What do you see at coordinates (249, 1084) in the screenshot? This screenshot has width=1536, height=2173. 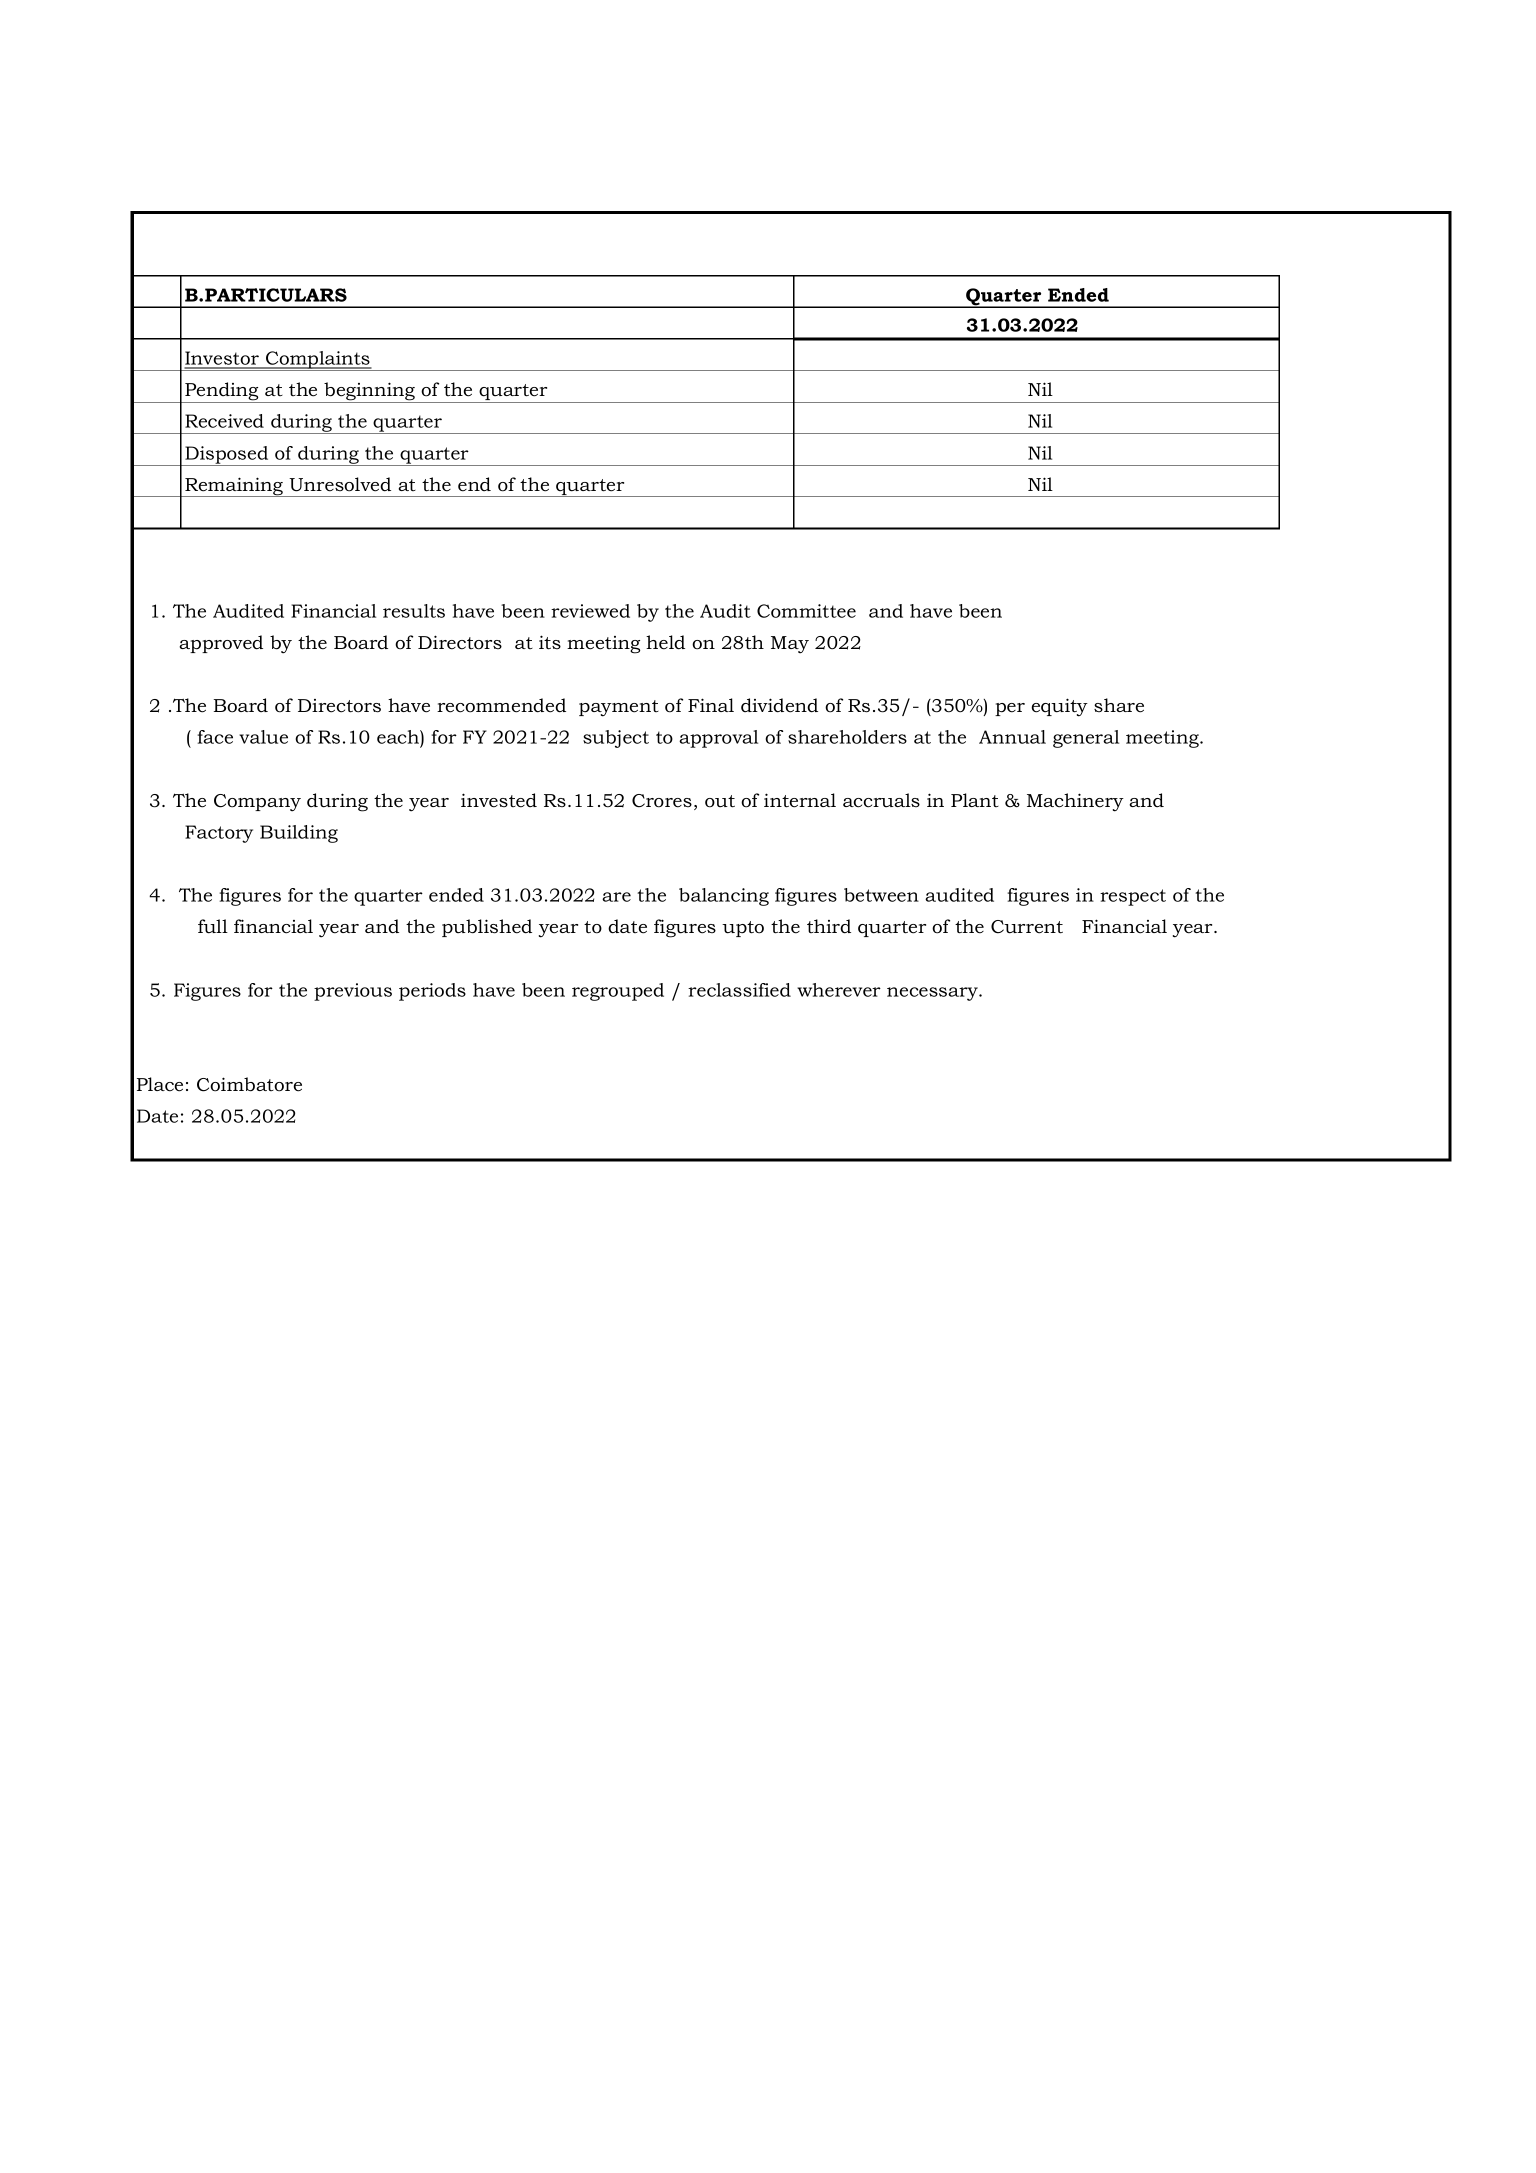 I see `Coimbatore` at bounding box center [249, 1084].
